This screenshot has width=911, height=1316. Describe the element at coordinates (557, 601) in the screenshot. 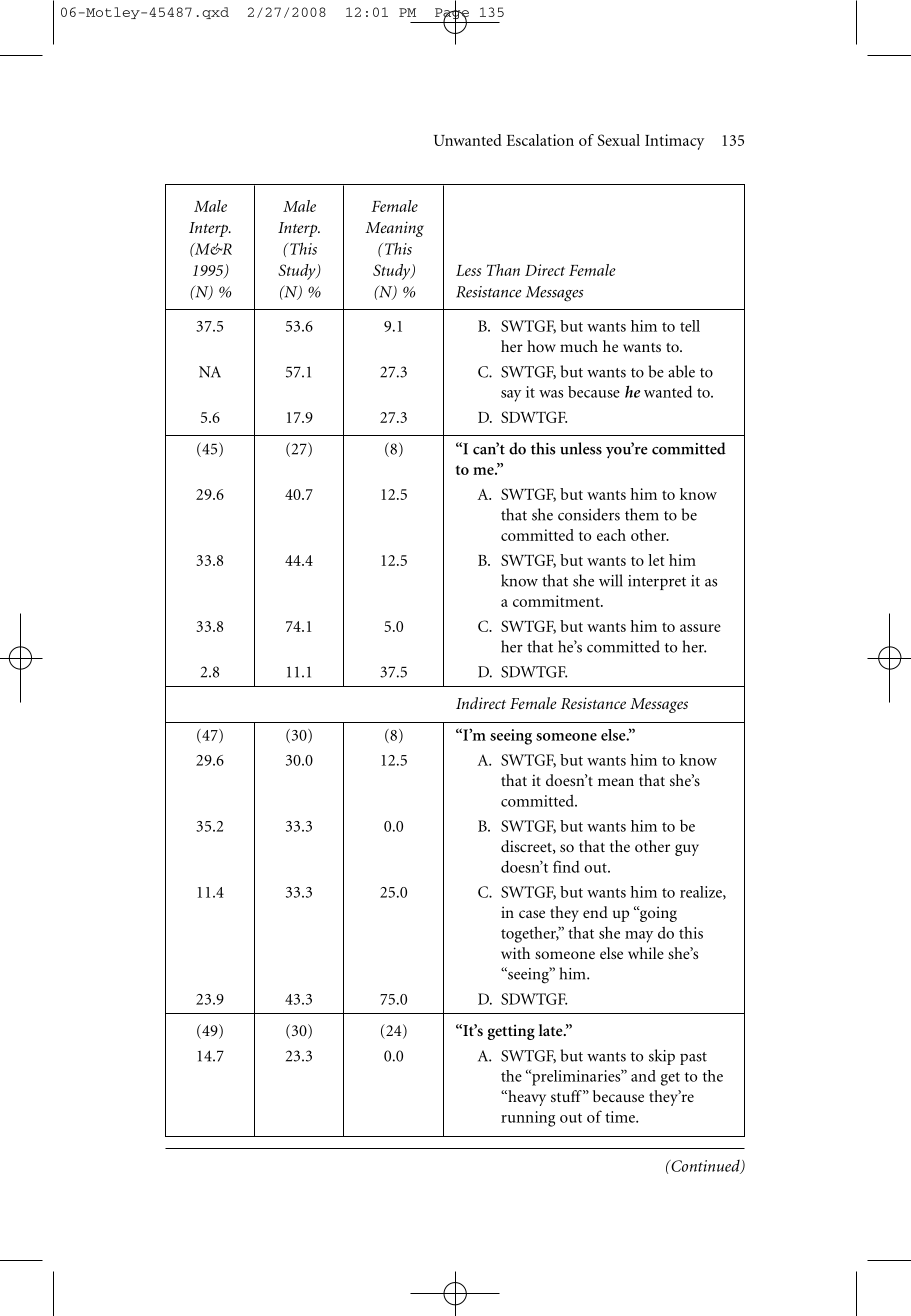

I see `commitment` at that location.
